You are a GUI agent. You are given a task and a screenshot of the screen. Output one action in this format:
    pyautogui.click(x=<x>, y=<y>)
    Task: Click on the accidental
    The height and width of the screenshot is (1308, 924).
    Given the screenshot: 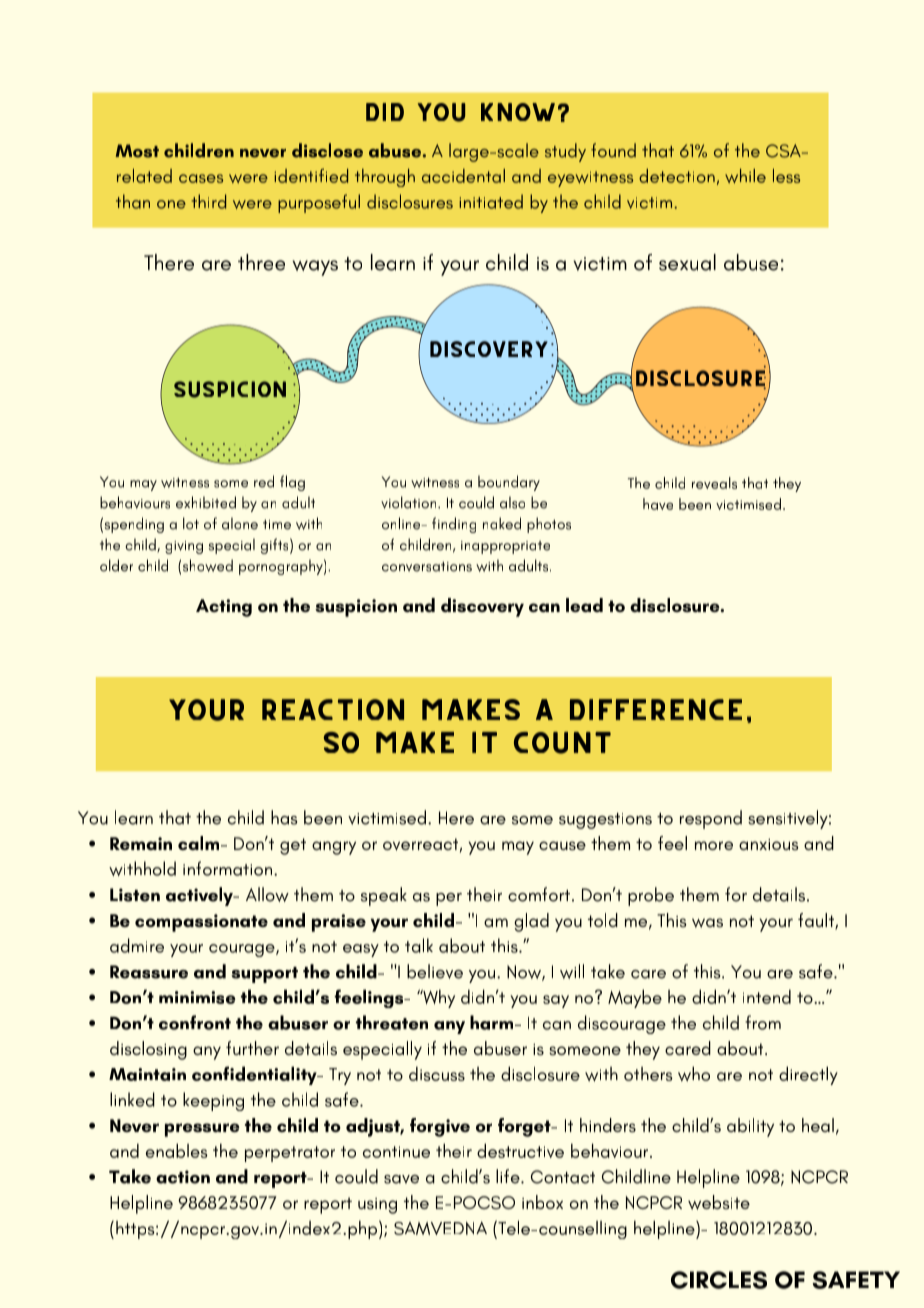 What is the action you would take?
    pyautogui.click(x=463, y=176)
